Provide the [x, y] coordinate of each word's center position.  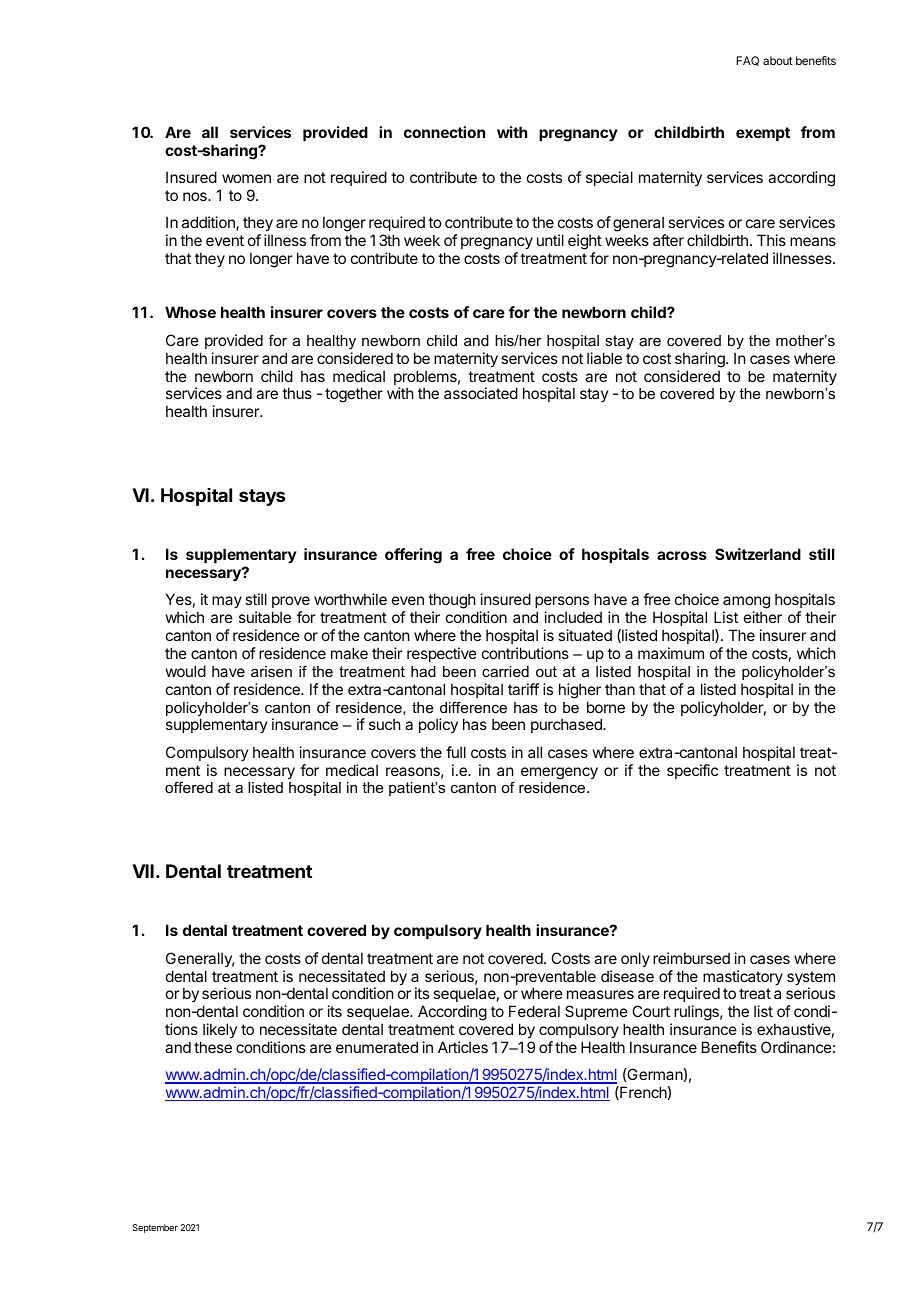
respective [442, 654]
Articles [463, 1047]
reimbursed [691, 958]
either [763, 617]
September [155, 1228]
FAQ [747, 61]
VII [143, 871]
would [186, 671]
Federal [534, 1011]
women [246, 178]
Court [651, 1011]
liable [604, 358]
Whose [190, 312]
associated [481, 393]
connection [444, 132]
